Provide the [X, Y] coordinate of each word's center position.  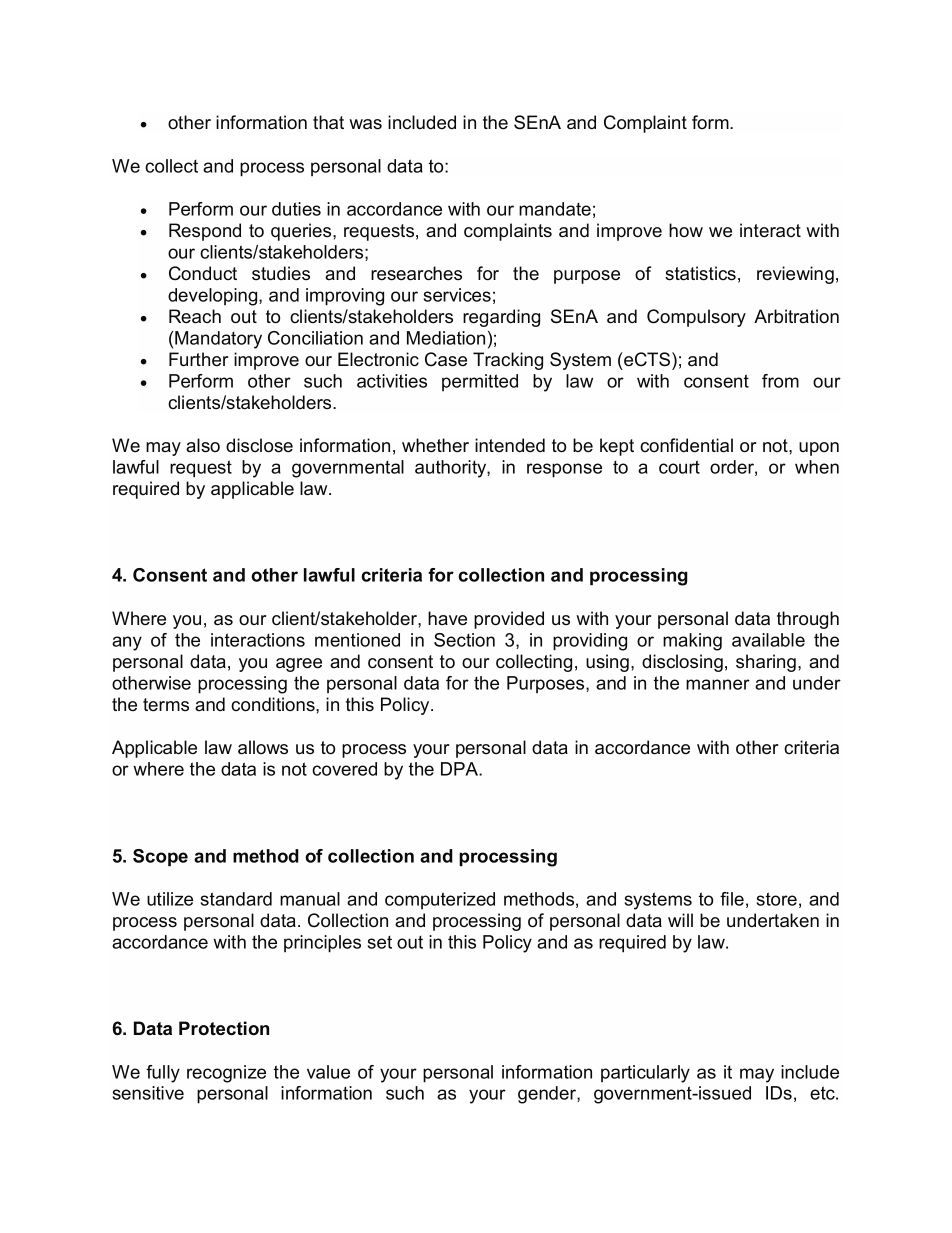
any [127, 643]
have [447, 618]
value [328, 1072]
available [768, 640]
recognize [226, 1074]
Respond [205, 232]
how [686, 230]
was [365, 124]
